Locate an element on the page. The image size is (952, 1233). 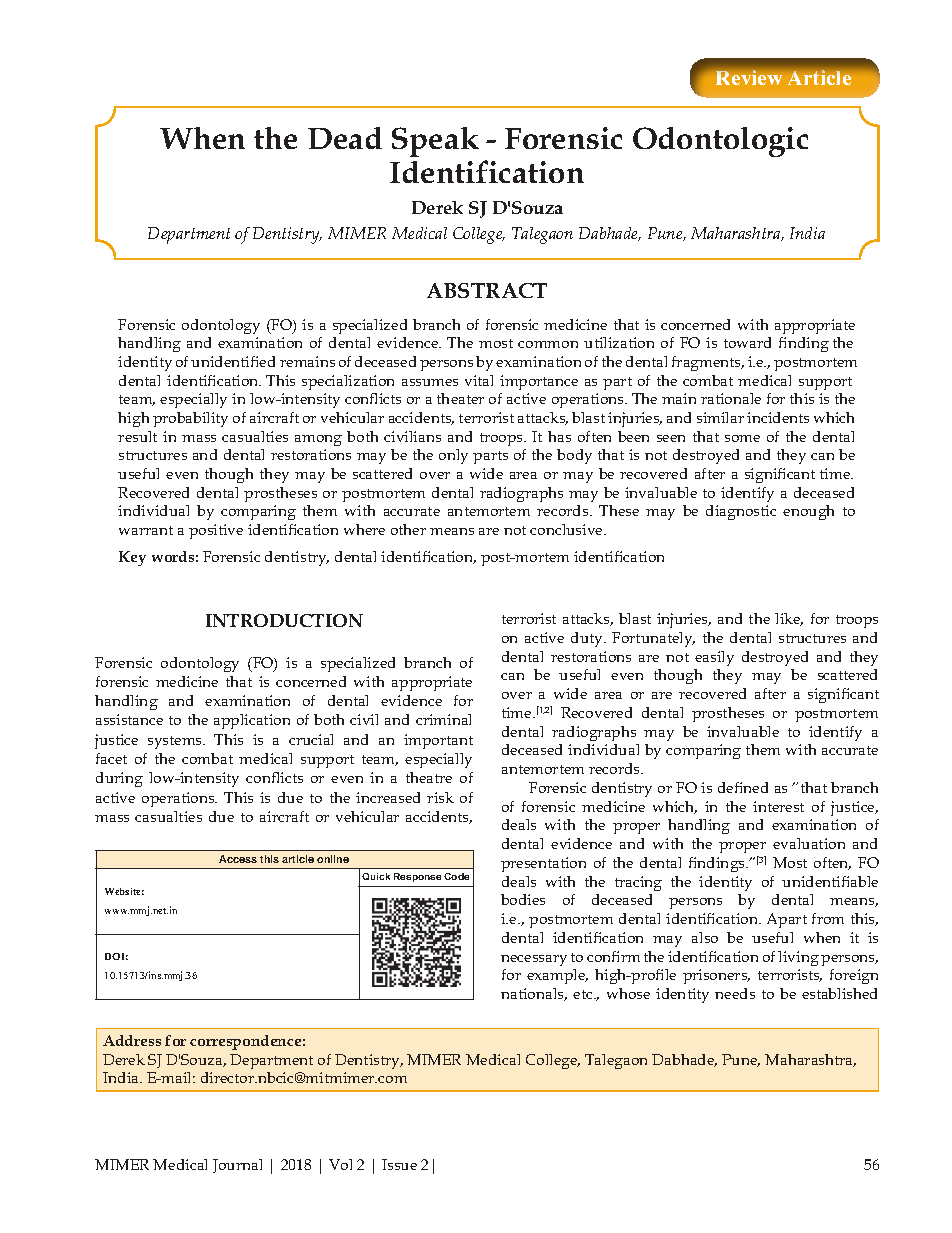
Review is located at coordinates (749, 77).
